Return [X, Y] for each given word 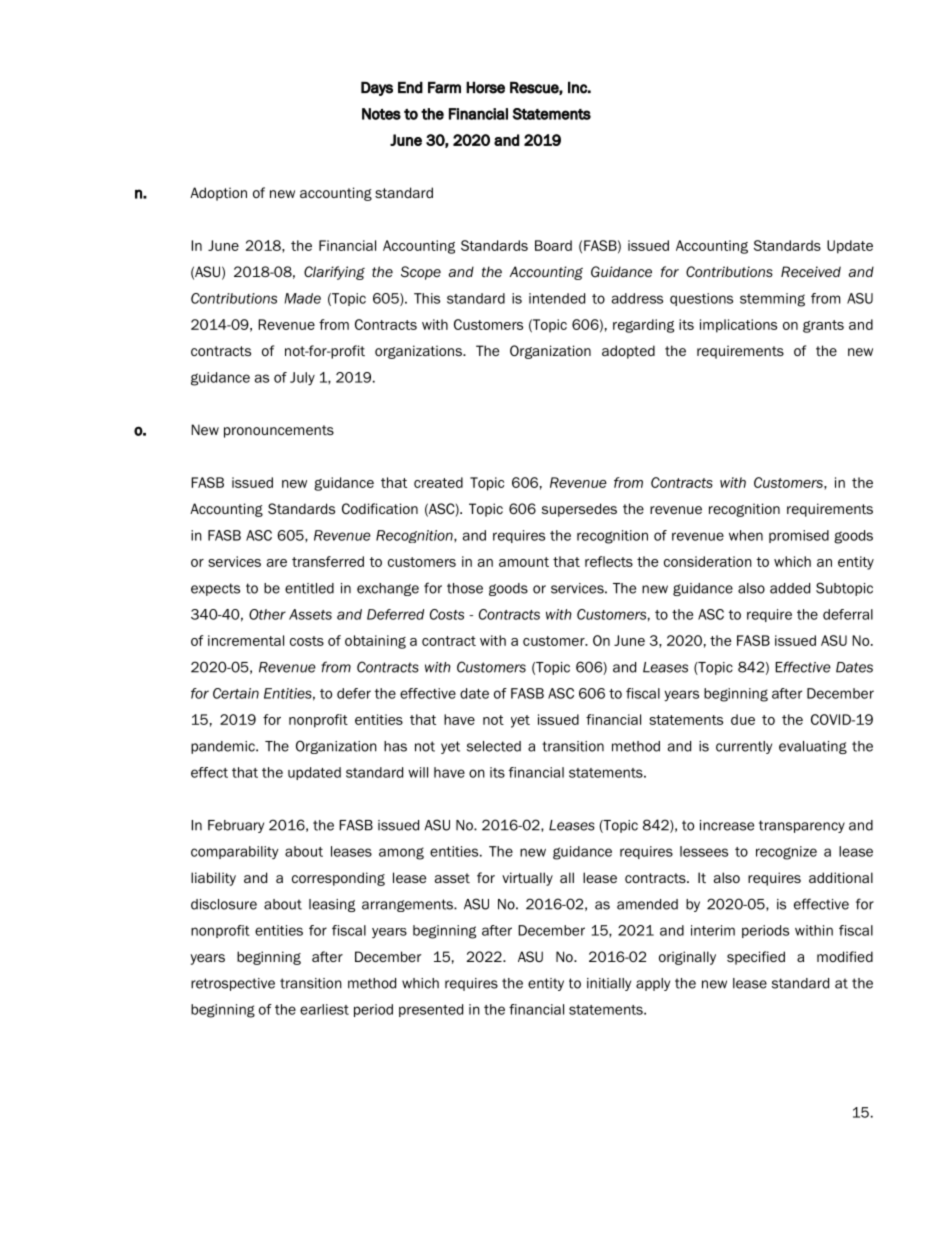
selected [494, 746]
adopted [628, 352]
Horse [485, 87]
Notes [381, 114]
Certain [236, 693]
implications [738, 326]
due [743, 719]
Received [811, 272]
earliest [324, 1009]
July [302, 379]
